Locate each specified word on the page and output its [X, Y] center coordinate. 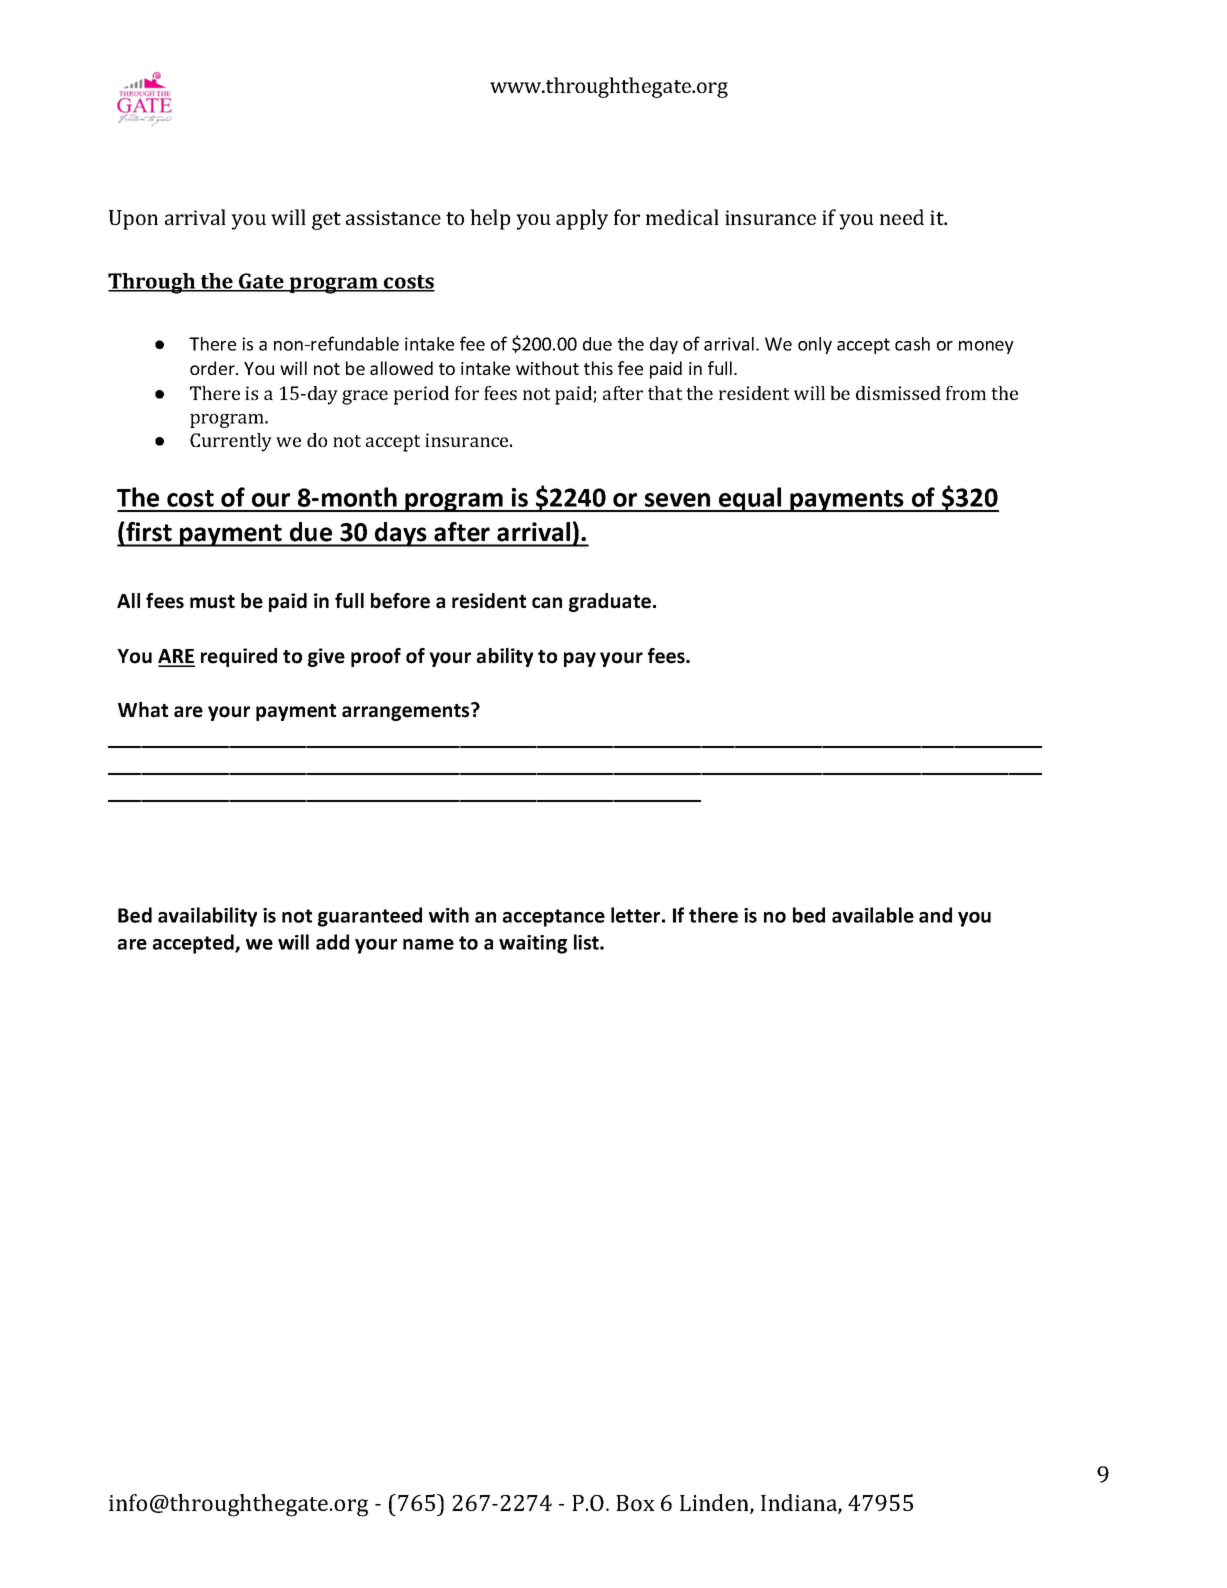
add [332, 942]
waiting [533, 944]
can [547, 603]
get [326, 221]
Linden [715, 1504]
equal [750, 499]
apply [582, 219]
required [239, 657]
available [873, 915]
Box [635, 1503]
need [902, 217]
